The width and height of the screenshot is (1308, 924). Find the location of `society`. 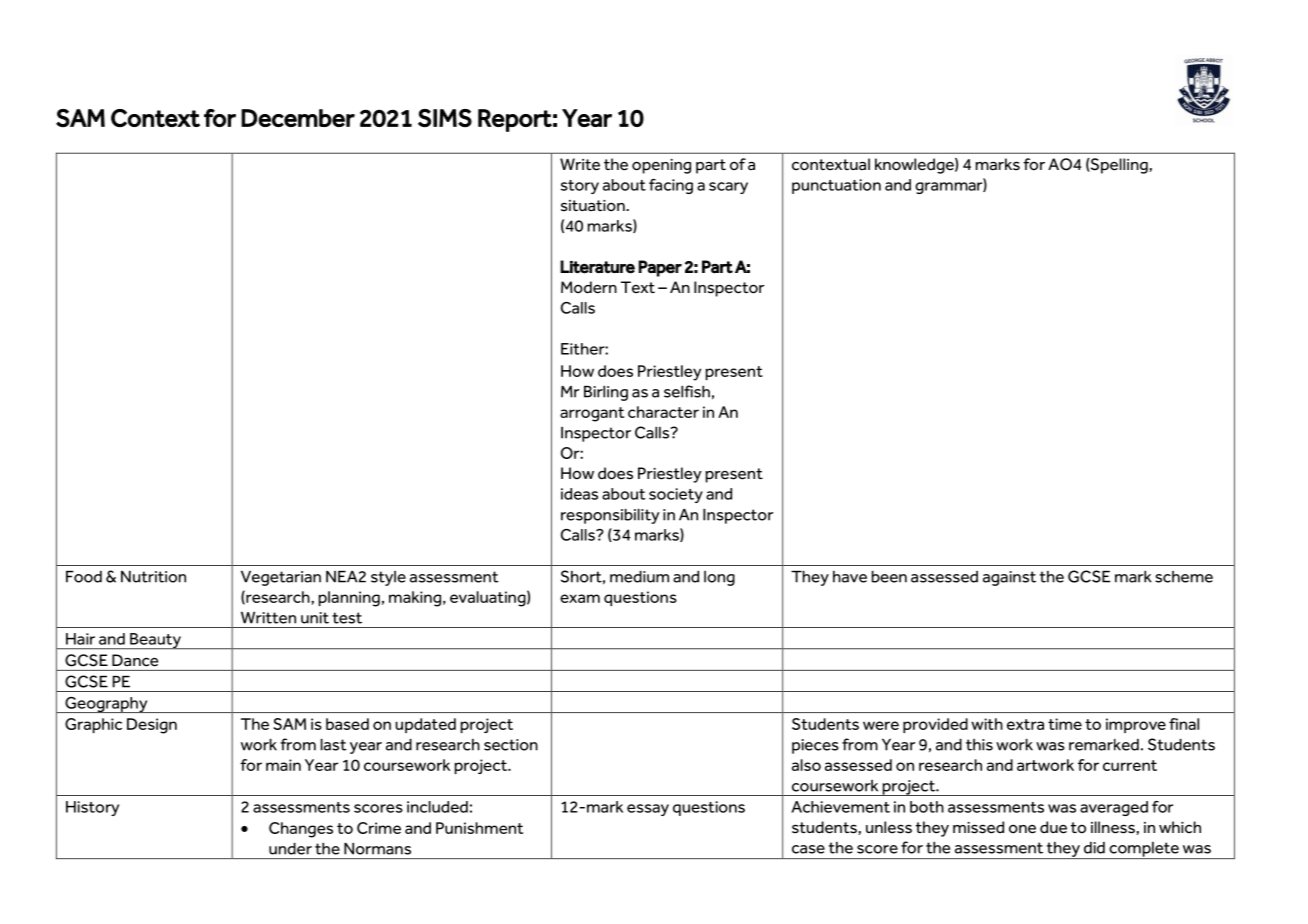

society is located at coordinates (676, 495).
